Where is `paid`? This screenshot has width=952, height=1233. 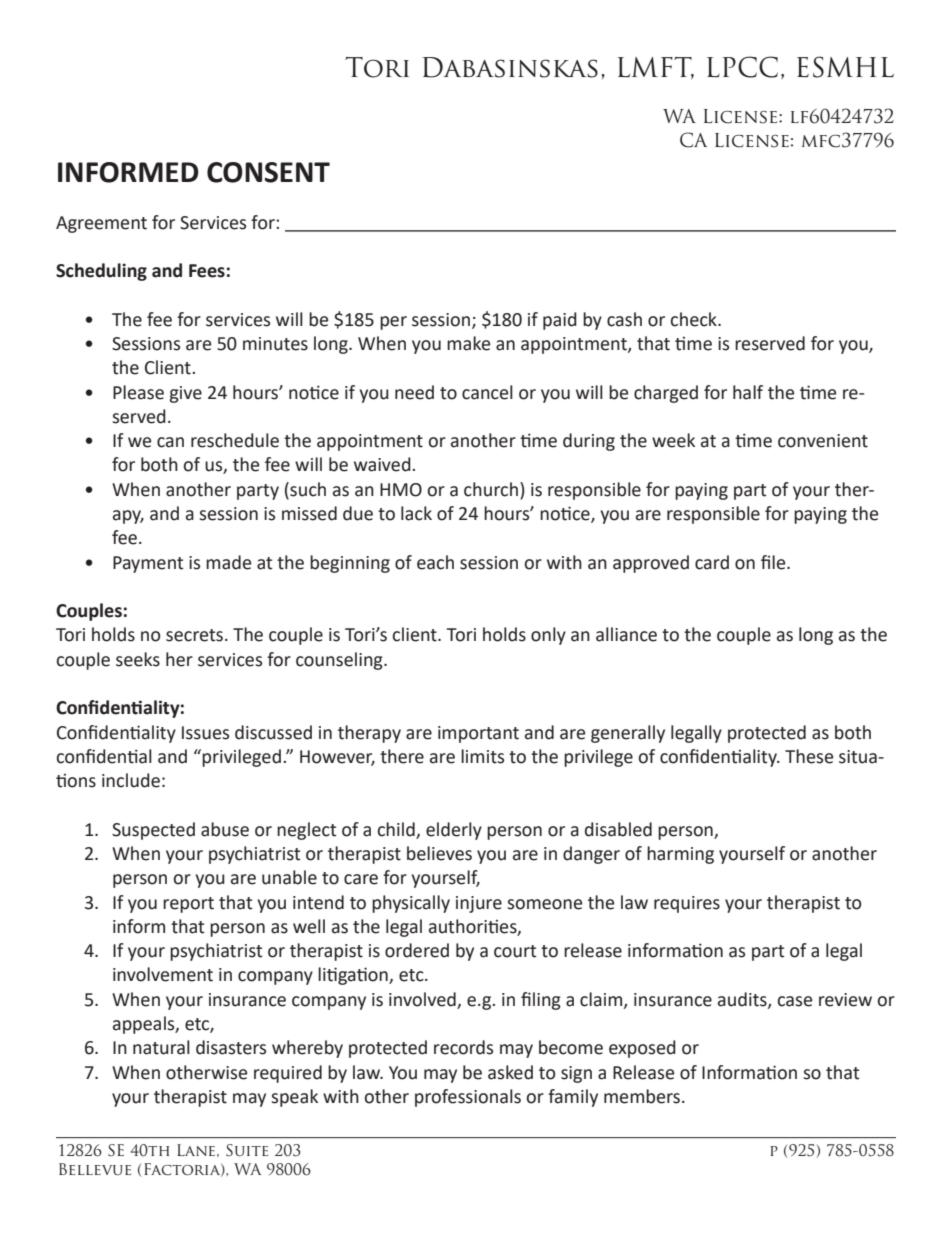 paid is located at coordinates (560, 321).
